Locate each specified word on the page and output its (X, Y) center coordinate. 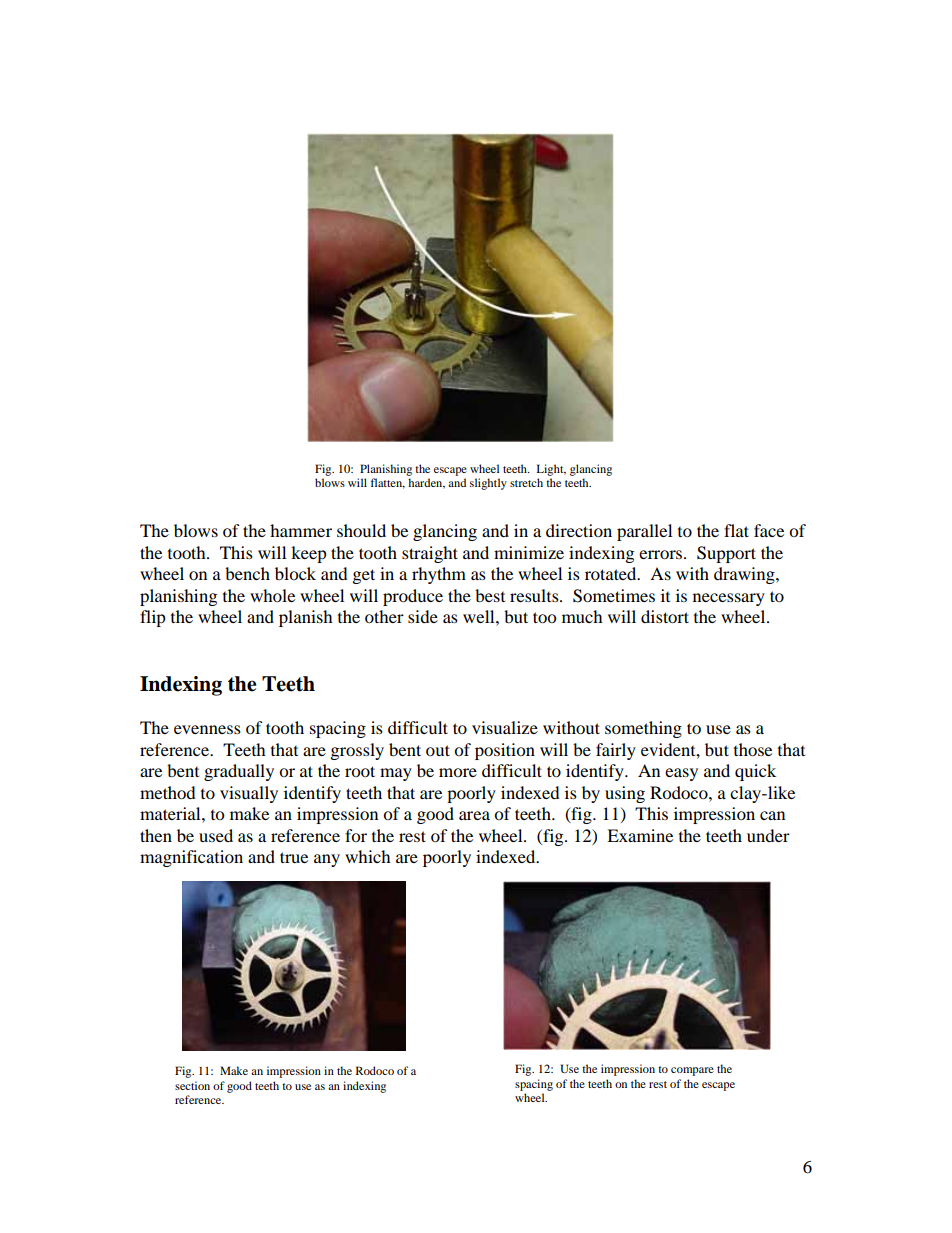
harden (426, 483)
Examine (640, 835)
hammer (301, 530)
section (192, 1085)
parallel (644, 532)
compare (692, 1071)
